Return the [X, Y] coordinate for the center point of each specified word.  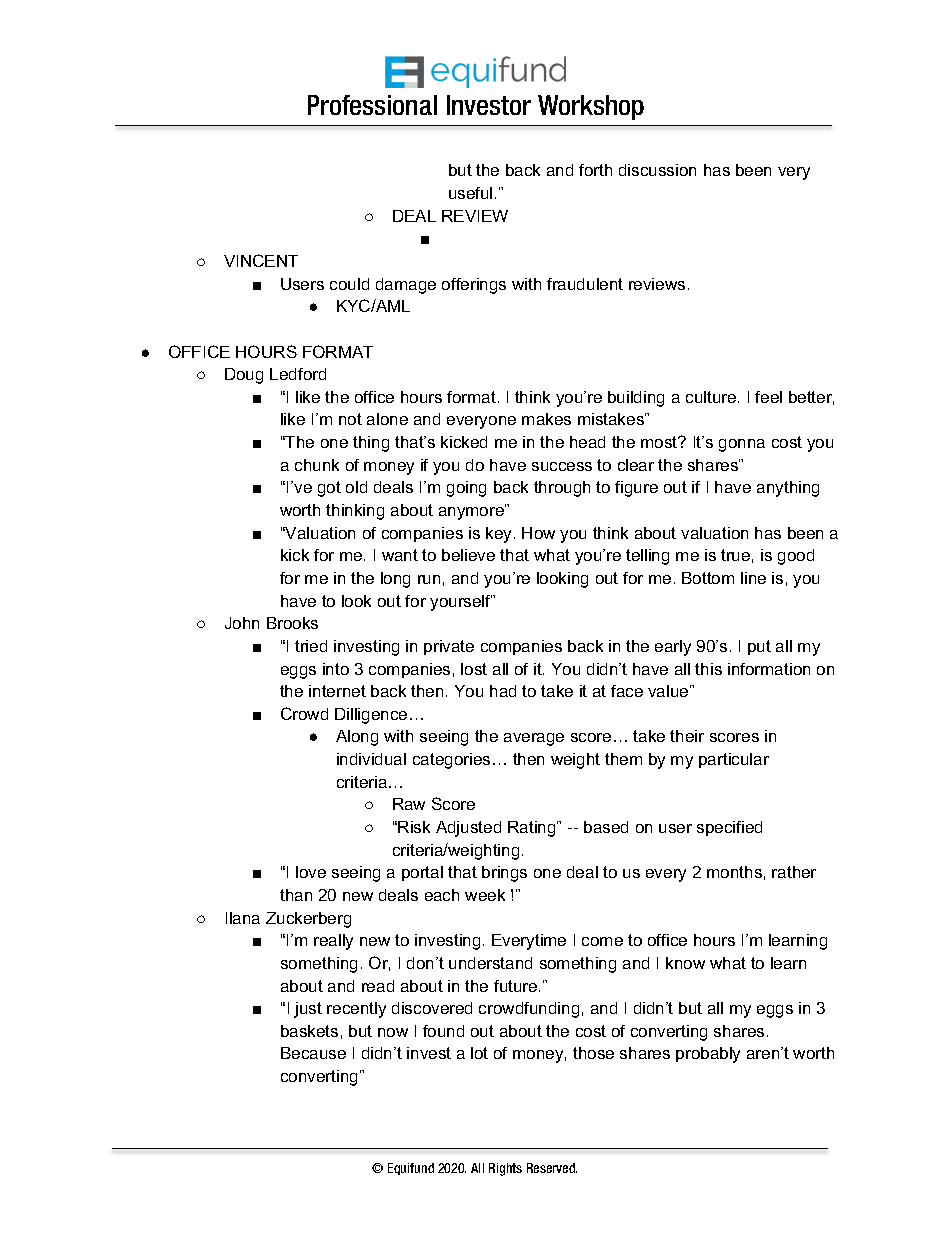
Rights [505, 1169]
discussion [657, 170]
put [759, 647]
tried [311, 646]
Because [313, 1053]
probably [708, 1055]
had [503, 691]
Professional [372, 105]
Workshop [591, 107]
